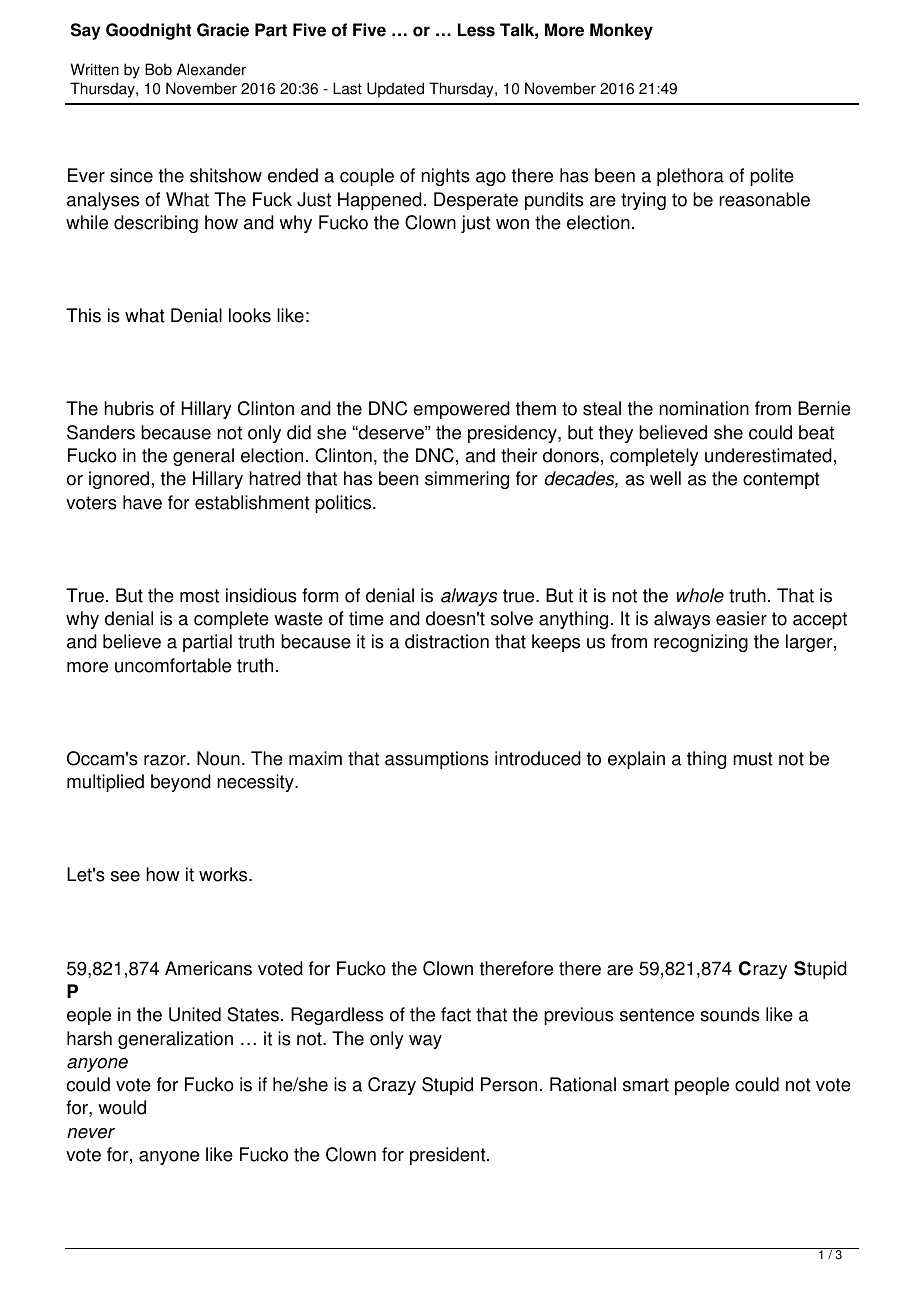 The width and height of the screenshot is (924, 1308). What do you see at coordinates (166, 760) in the screenshot?
I see `razor` at bounding box center [166, 760].
